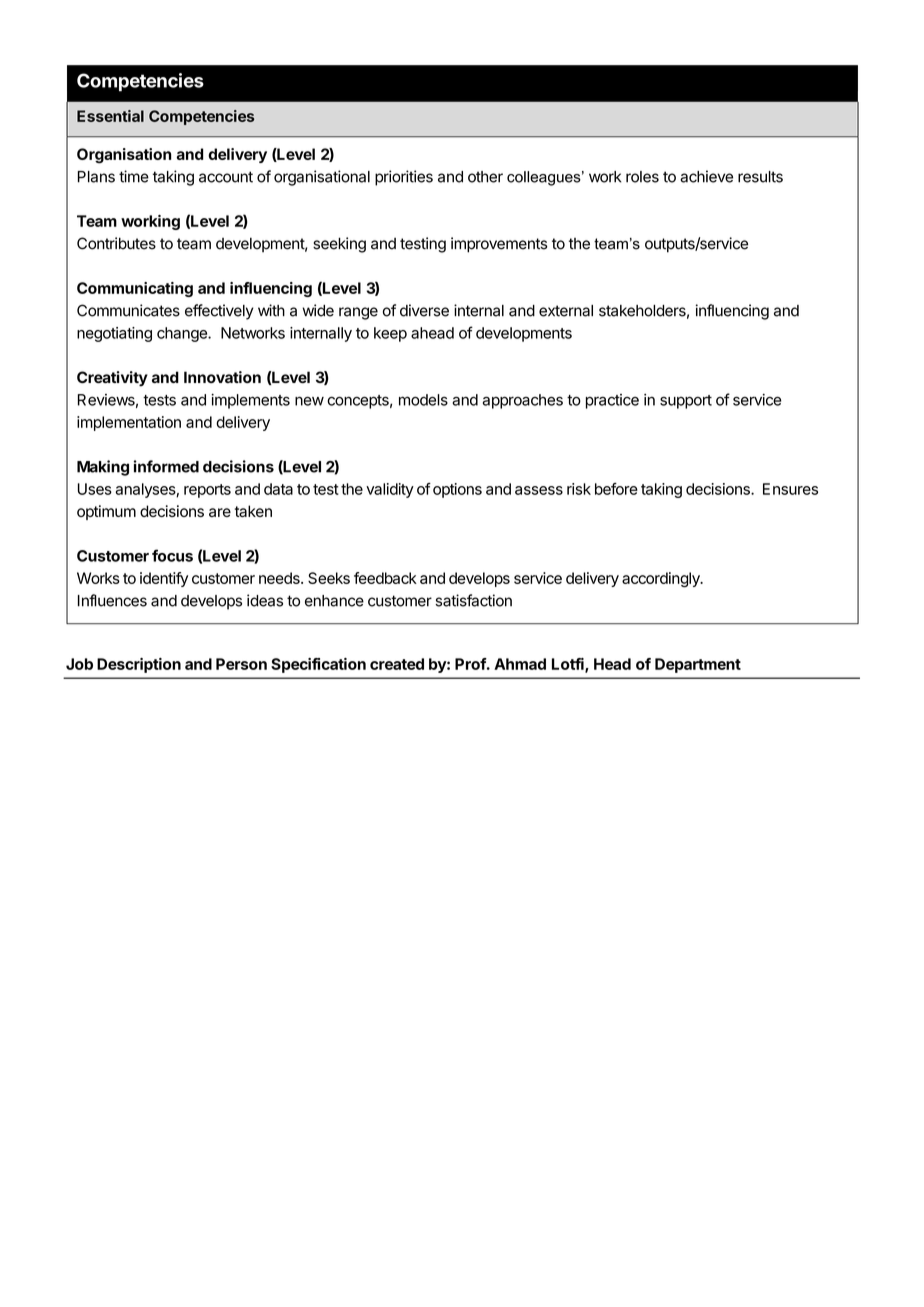  What do you see at coordinates (706, 176) in the document?
I see `achieve` at bounding box center [706, 176].
